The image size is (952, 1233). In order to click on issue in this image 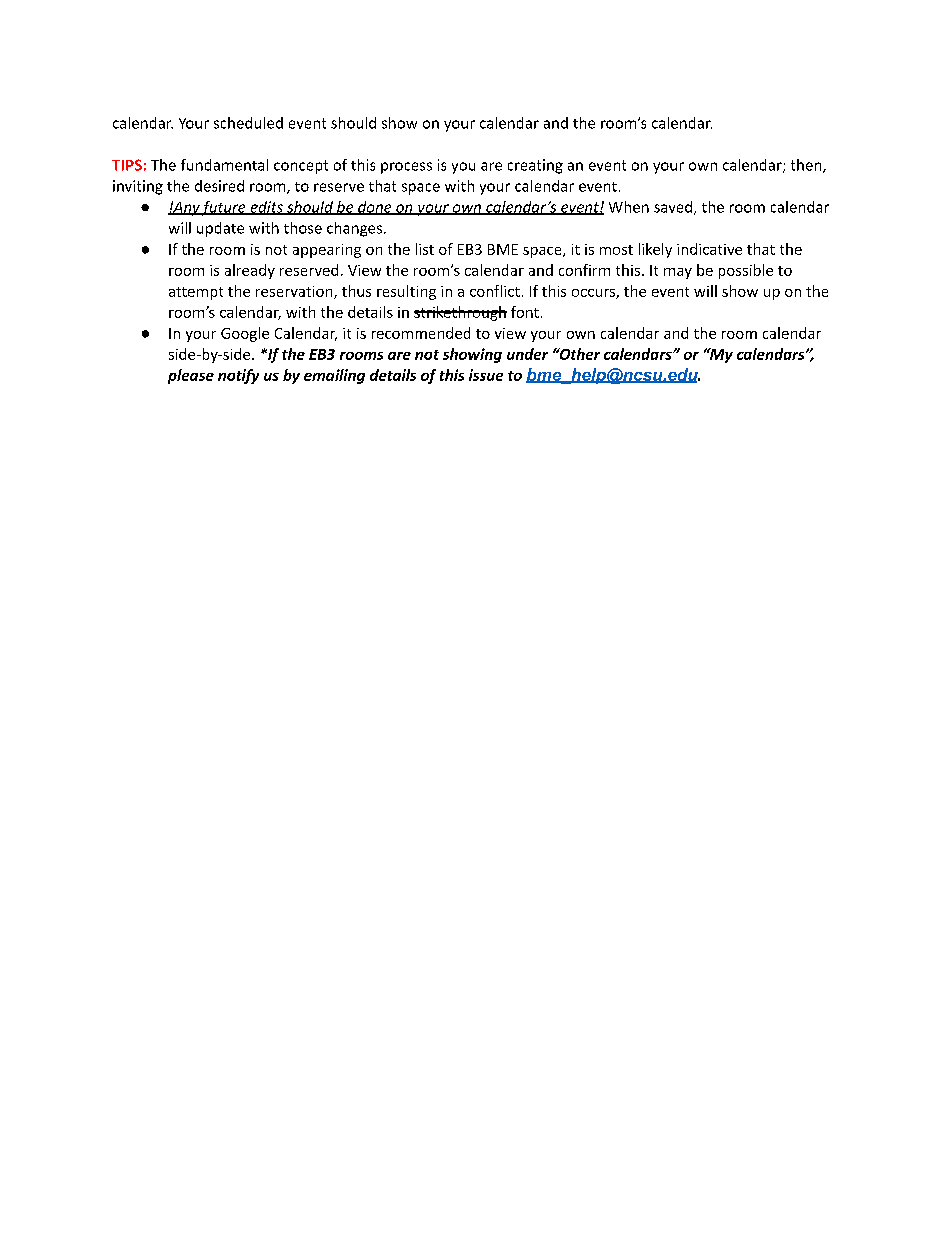, I will do `click(486, 375)`.
